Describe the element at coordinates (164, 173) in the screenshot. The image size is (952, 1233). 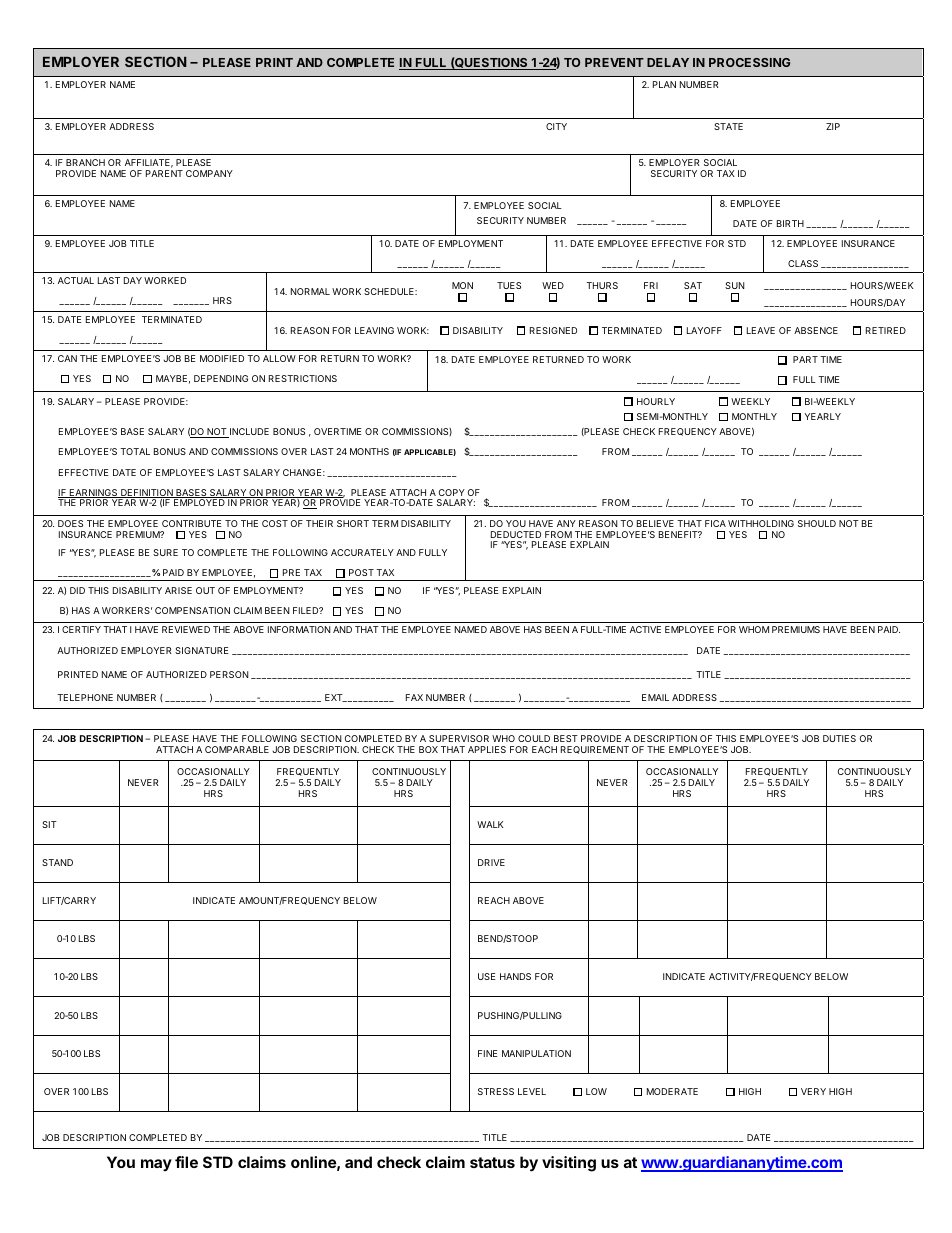
I see `PARENT` at that location.
